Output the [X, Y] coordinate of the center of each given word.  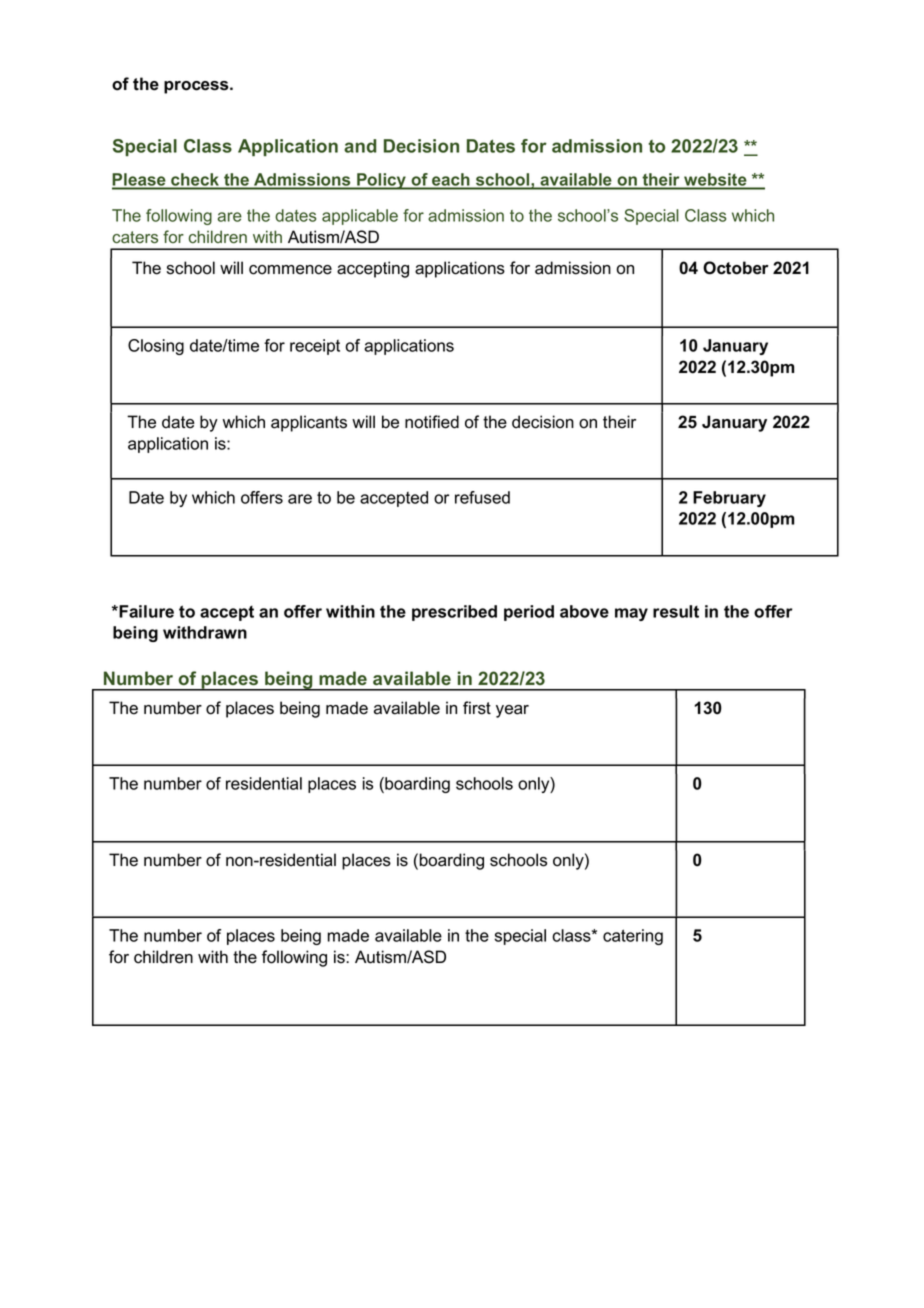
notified [432, 422]
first [477, 708]
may [631, 614]
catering [633, 937]
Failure [145, 611]
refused [482, 497]
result [676, 611]
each [451, 181]
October [736, 268]
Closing [156, 347]
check [195, 181]
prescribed [454, 613]
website [715, 181]
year [512, 711]
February [729, 499]
